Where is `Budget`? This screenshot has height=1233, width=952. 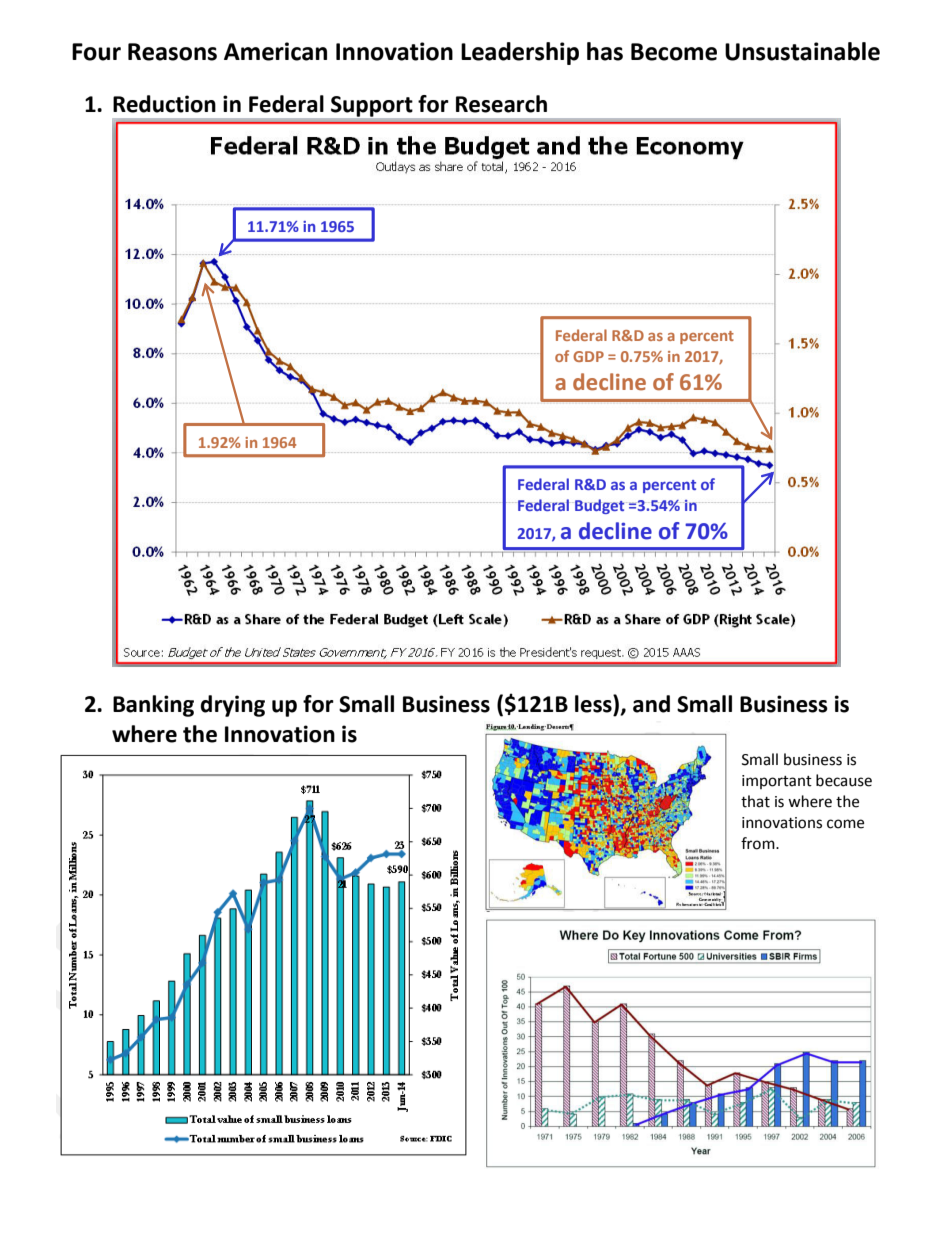
Budget is located at coordinates (601, 506).
